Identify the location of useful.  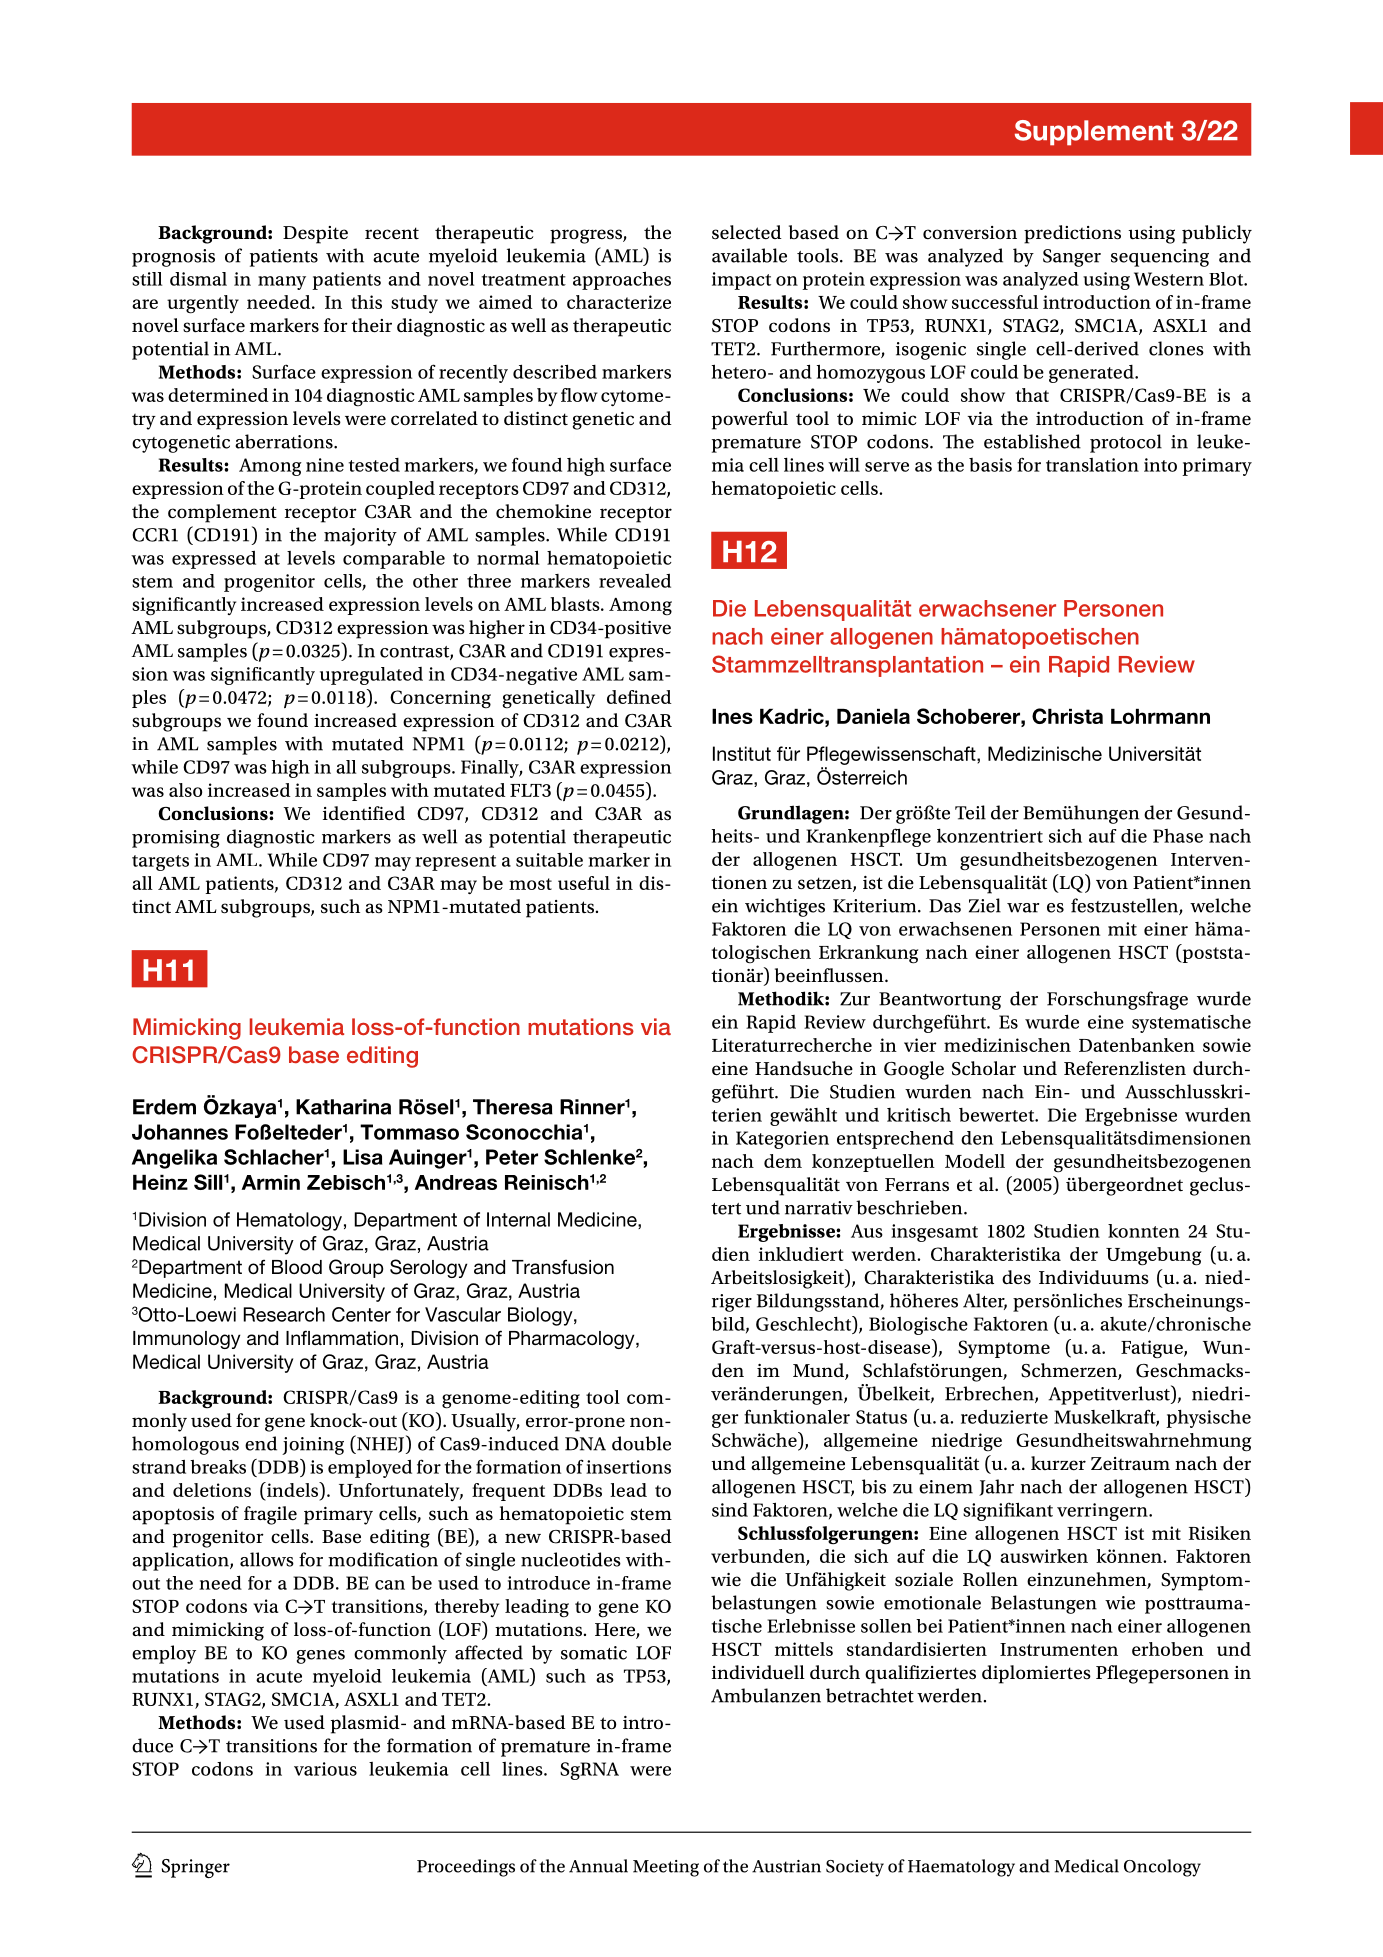
(584, 883).
